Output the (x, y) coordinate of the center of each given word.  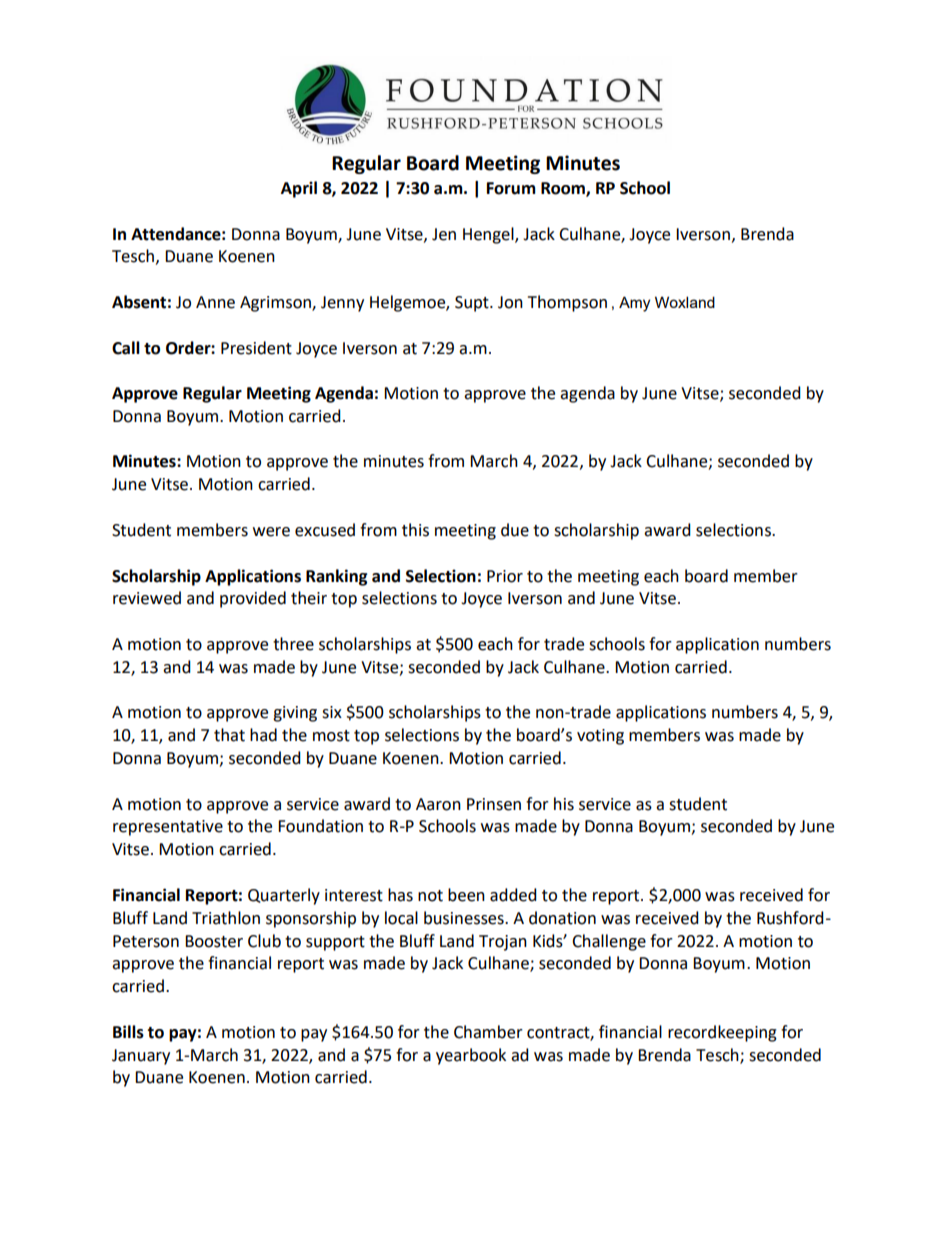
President (256, 348)
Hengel (489, 235)
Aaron (438, 804)
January (141, 1057)
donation (562, 918)
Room (564, 189)
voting (600, 737)
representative (168, 828)
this (415, 530)
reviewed (147, 598)
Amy (634, 304)
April (299, 189)
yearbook (471, 1056)
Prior (505, 576)
